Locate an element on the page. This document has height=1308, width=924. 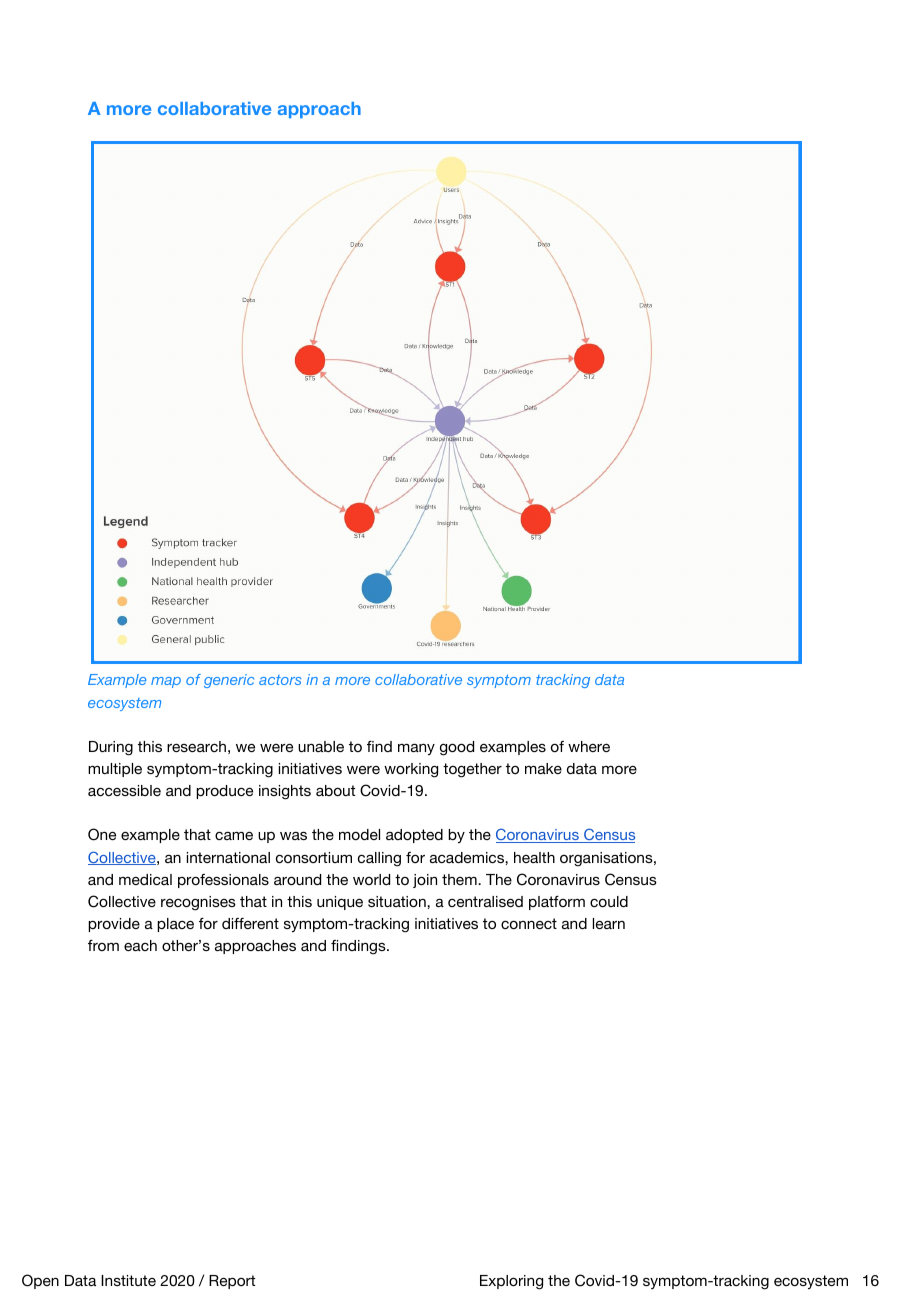
Institute is located at coordinates (128, 1280).
